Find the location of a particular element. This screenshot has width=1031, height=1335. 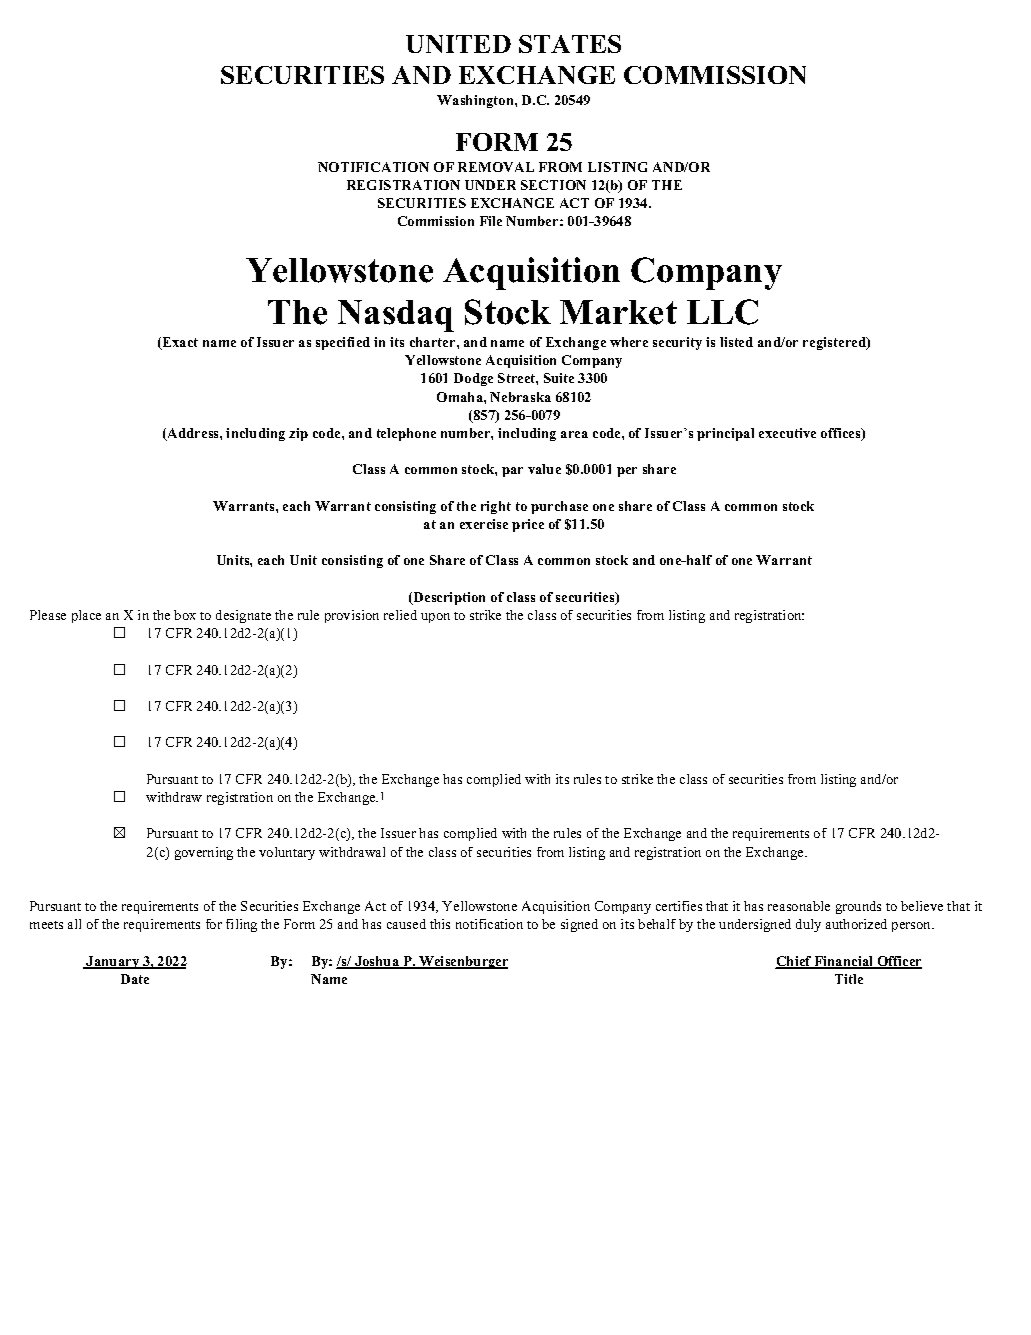

right is located at coordinates (496, 507).
